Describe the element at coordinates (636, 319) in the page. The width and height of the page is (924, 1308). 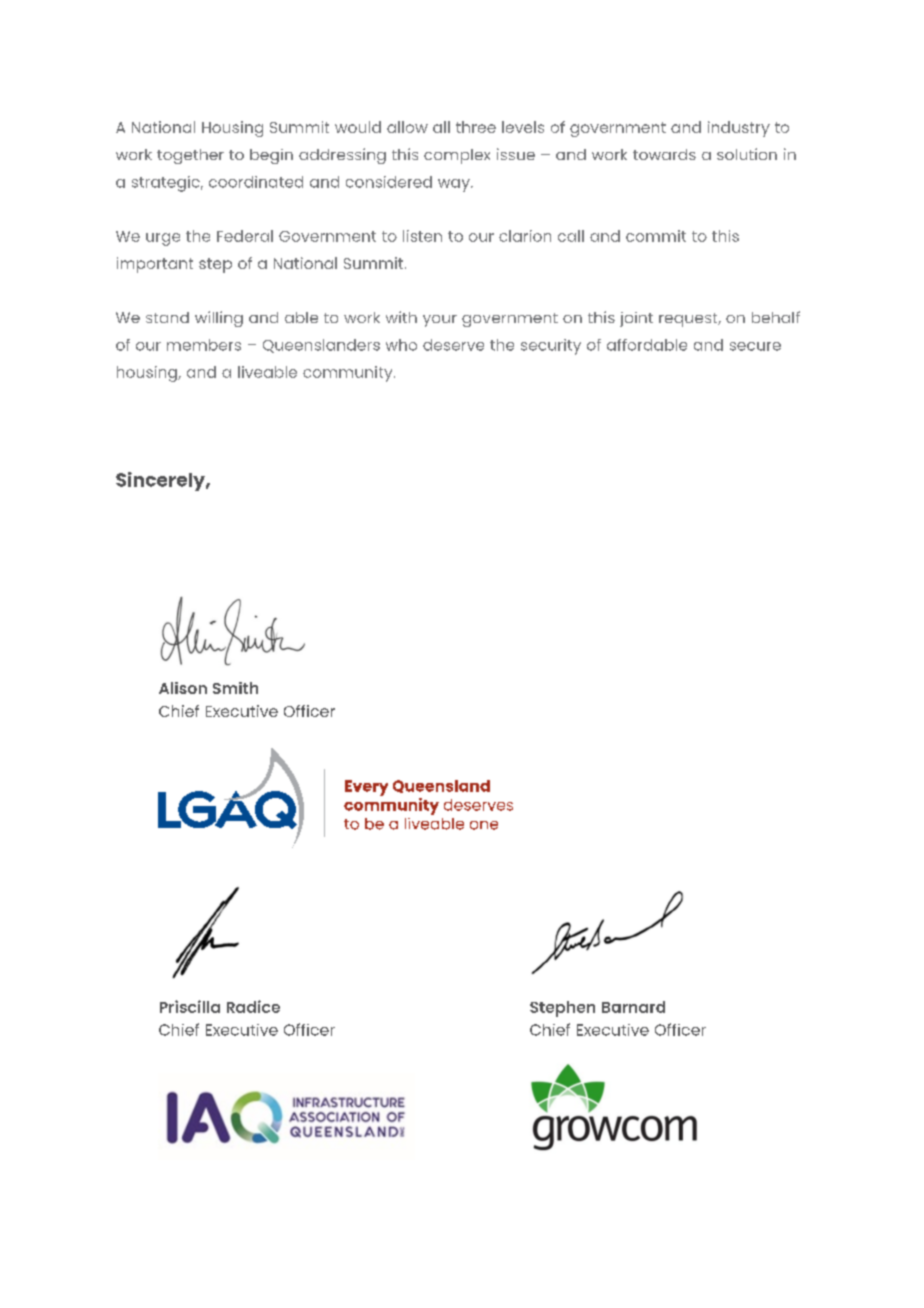
I see `joint` at that location.
